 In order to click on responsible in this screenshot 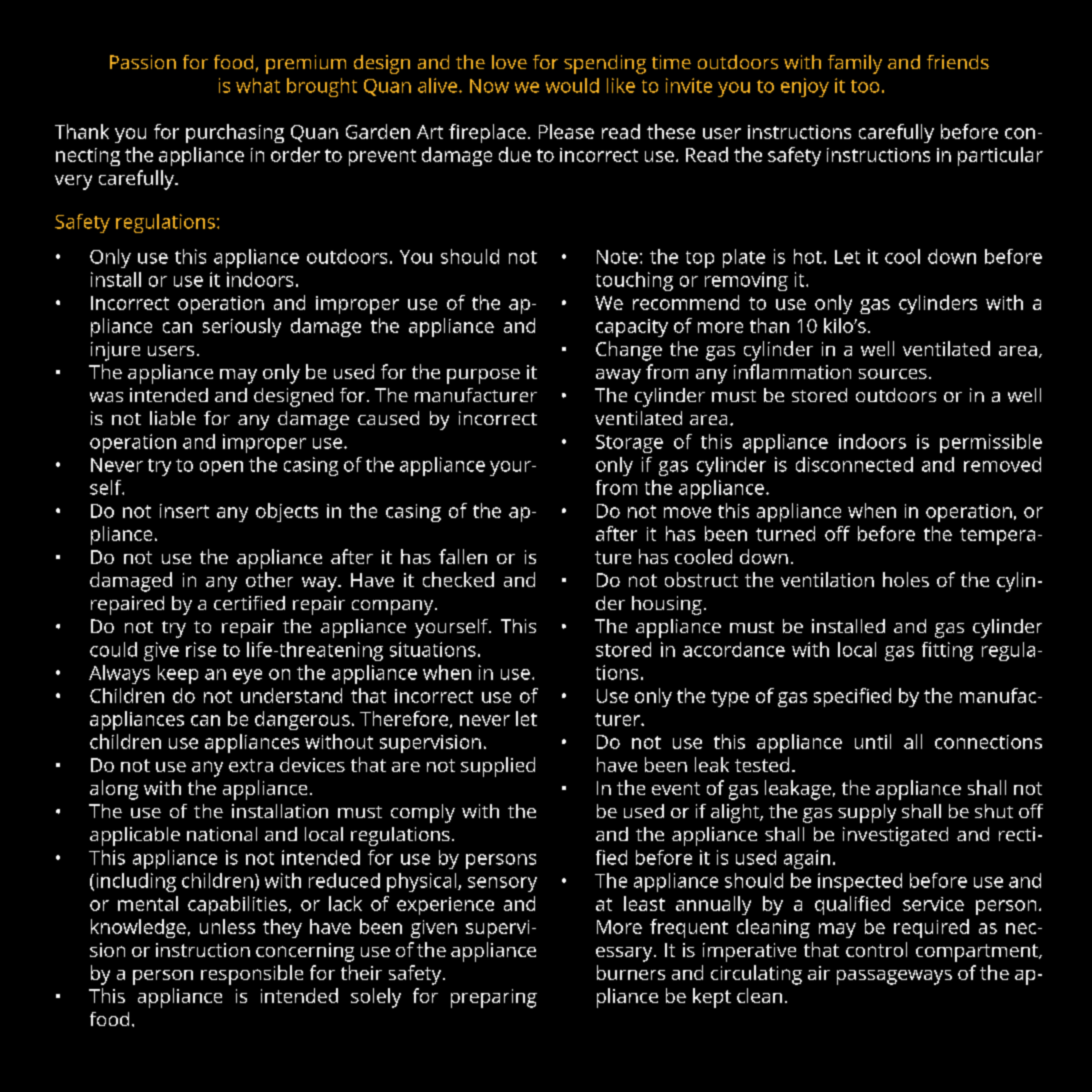, I will do `click(252, 975)`.
